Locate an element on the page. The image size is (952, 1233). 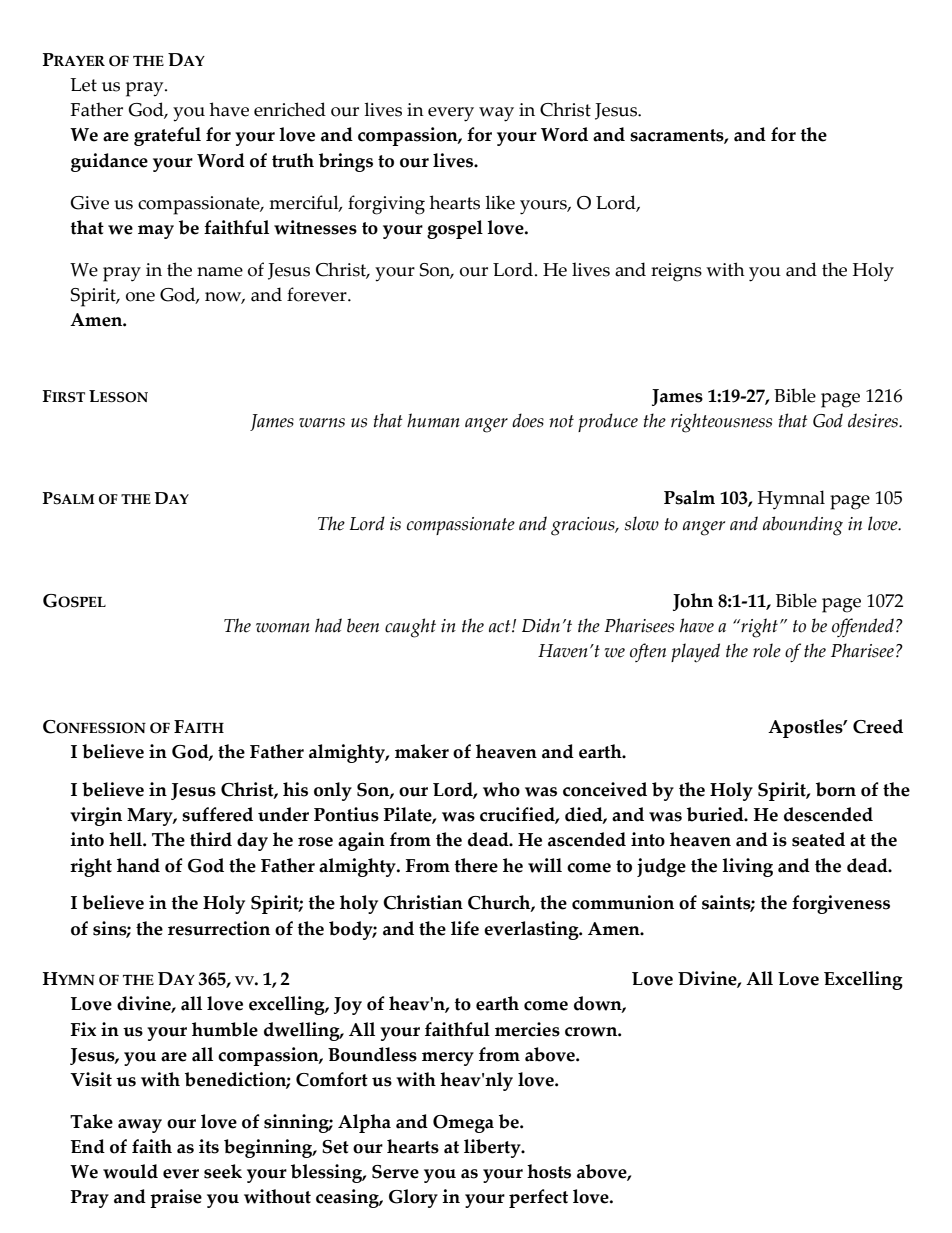
hosts is located at coordinates (549, 1171).
